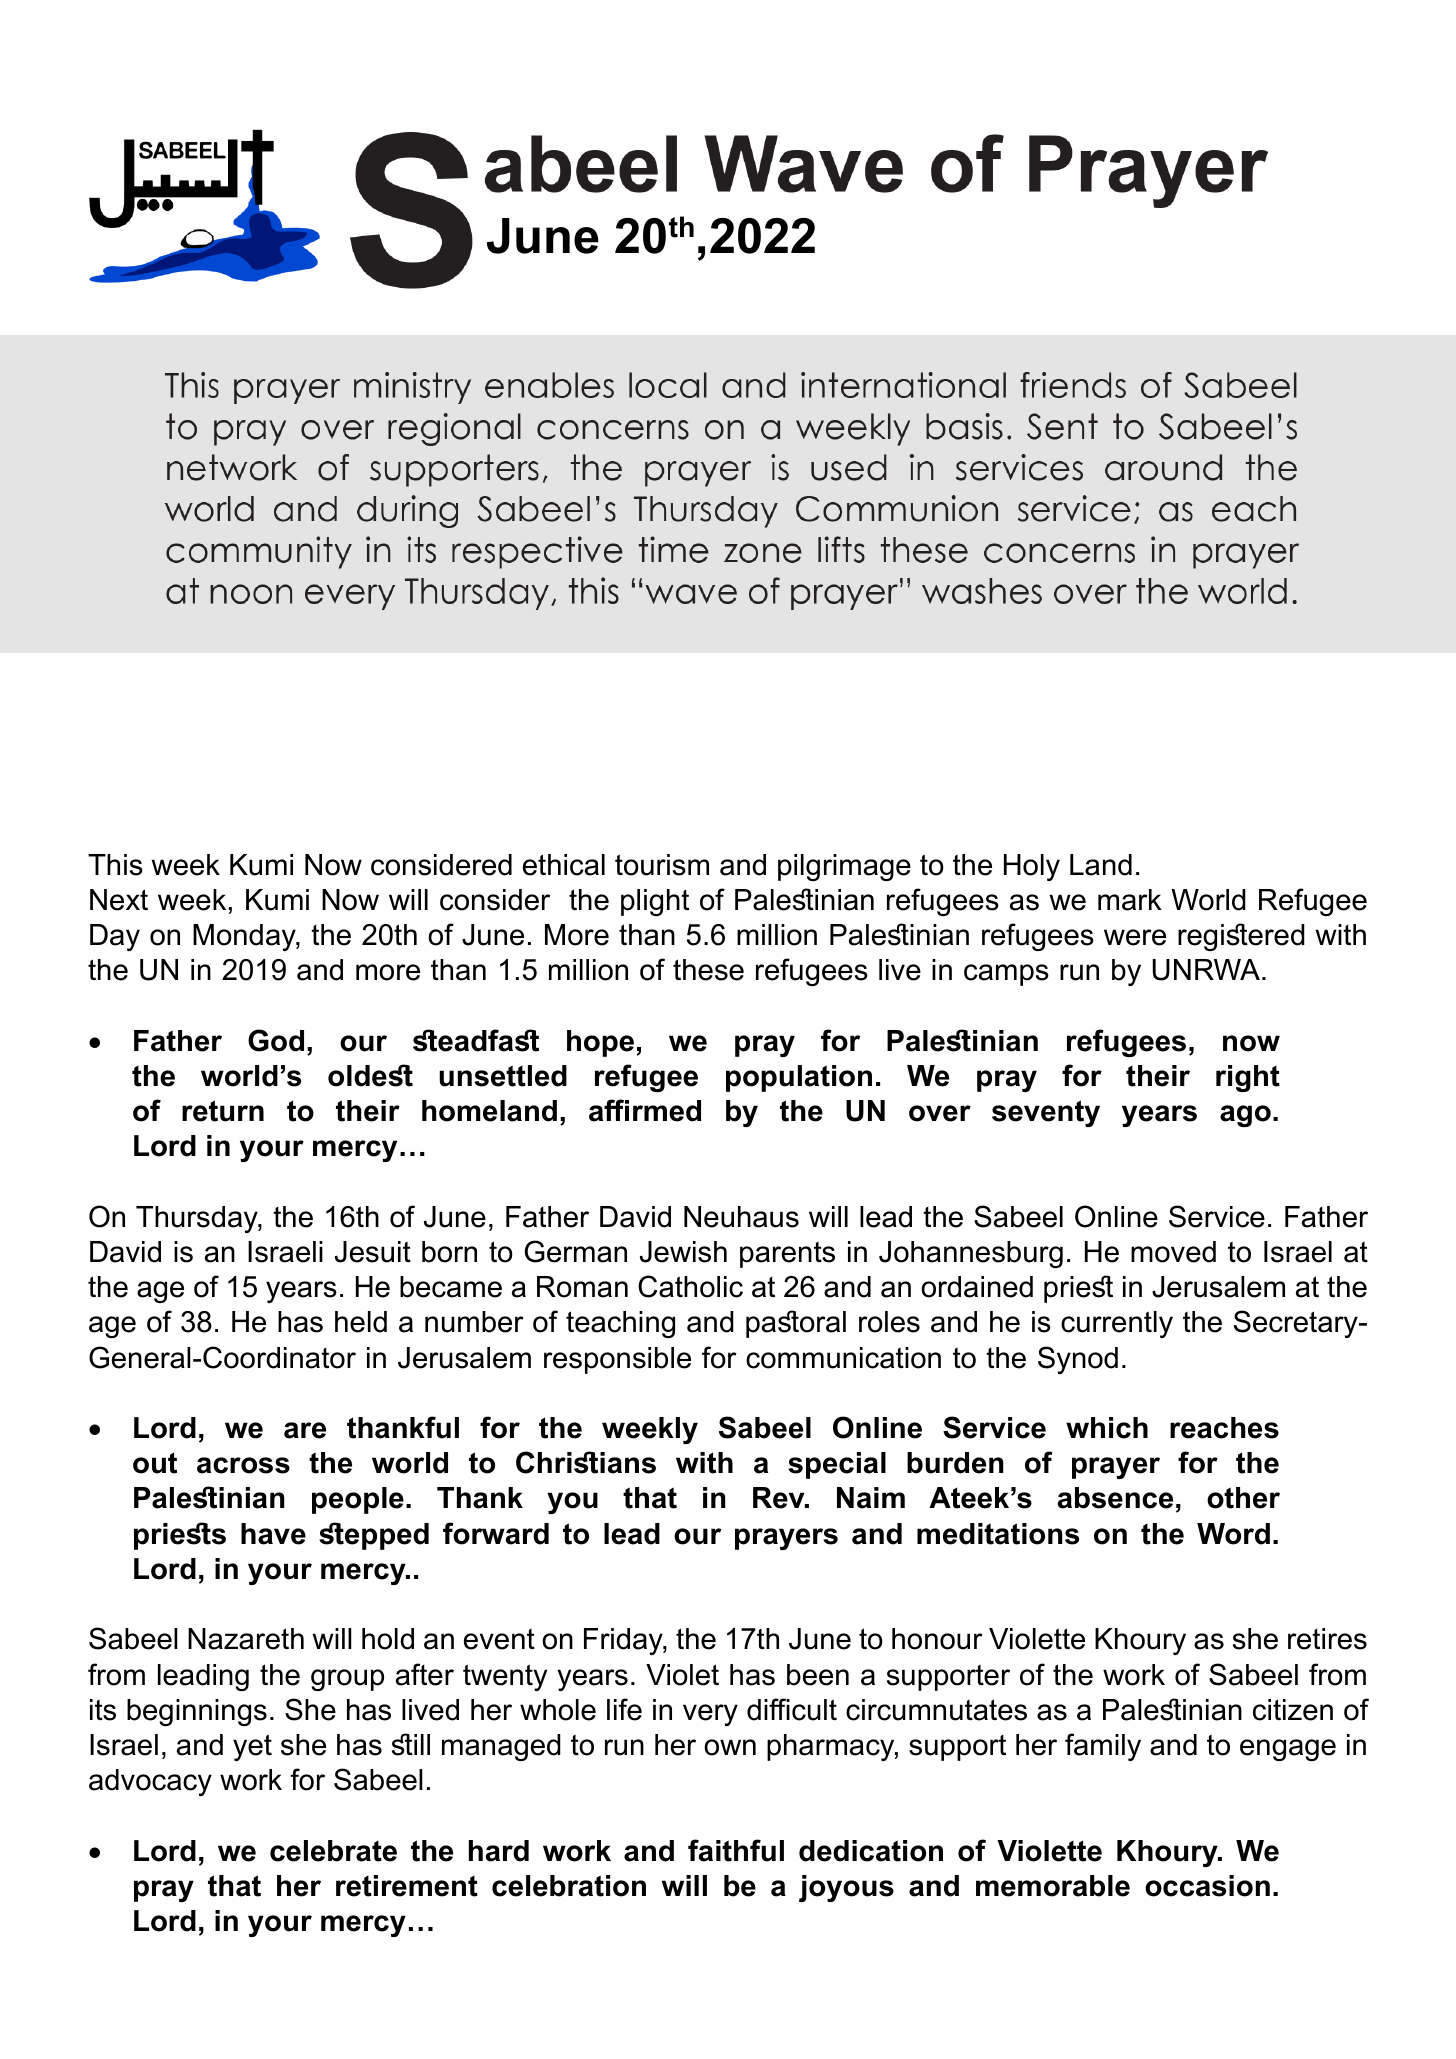 This screenshot has width=1456, height=2059. Describe the element at coordinates (1130, 900) in the screenshot. I see `mark` at that location.
